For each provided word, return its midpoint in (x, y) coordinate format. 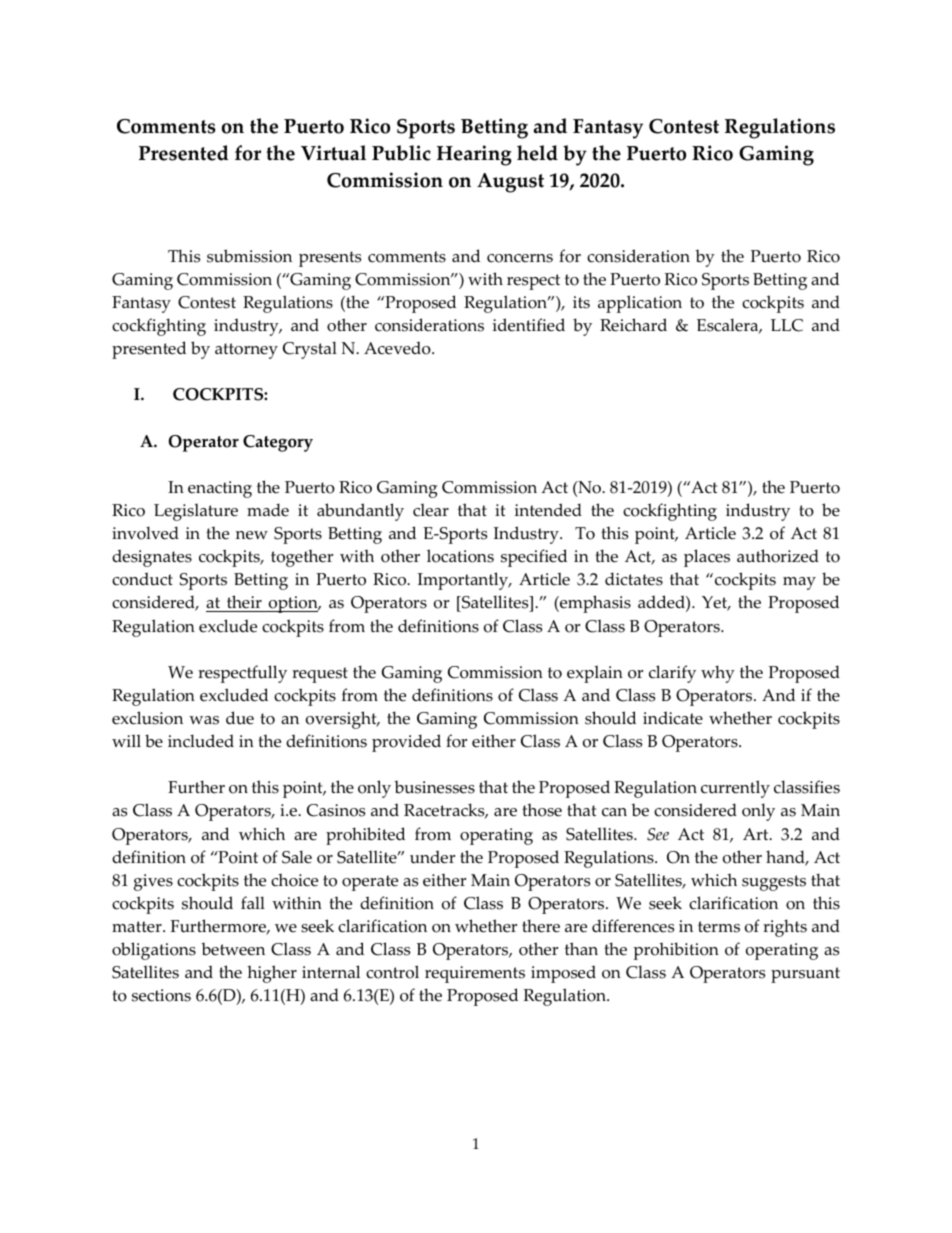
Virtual (333, 153)
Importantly (464, 581)
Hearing (474, 155)
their (244, 603)
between (233, 949)
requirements (475, 974)
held (537, 153)
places (707, 558)
